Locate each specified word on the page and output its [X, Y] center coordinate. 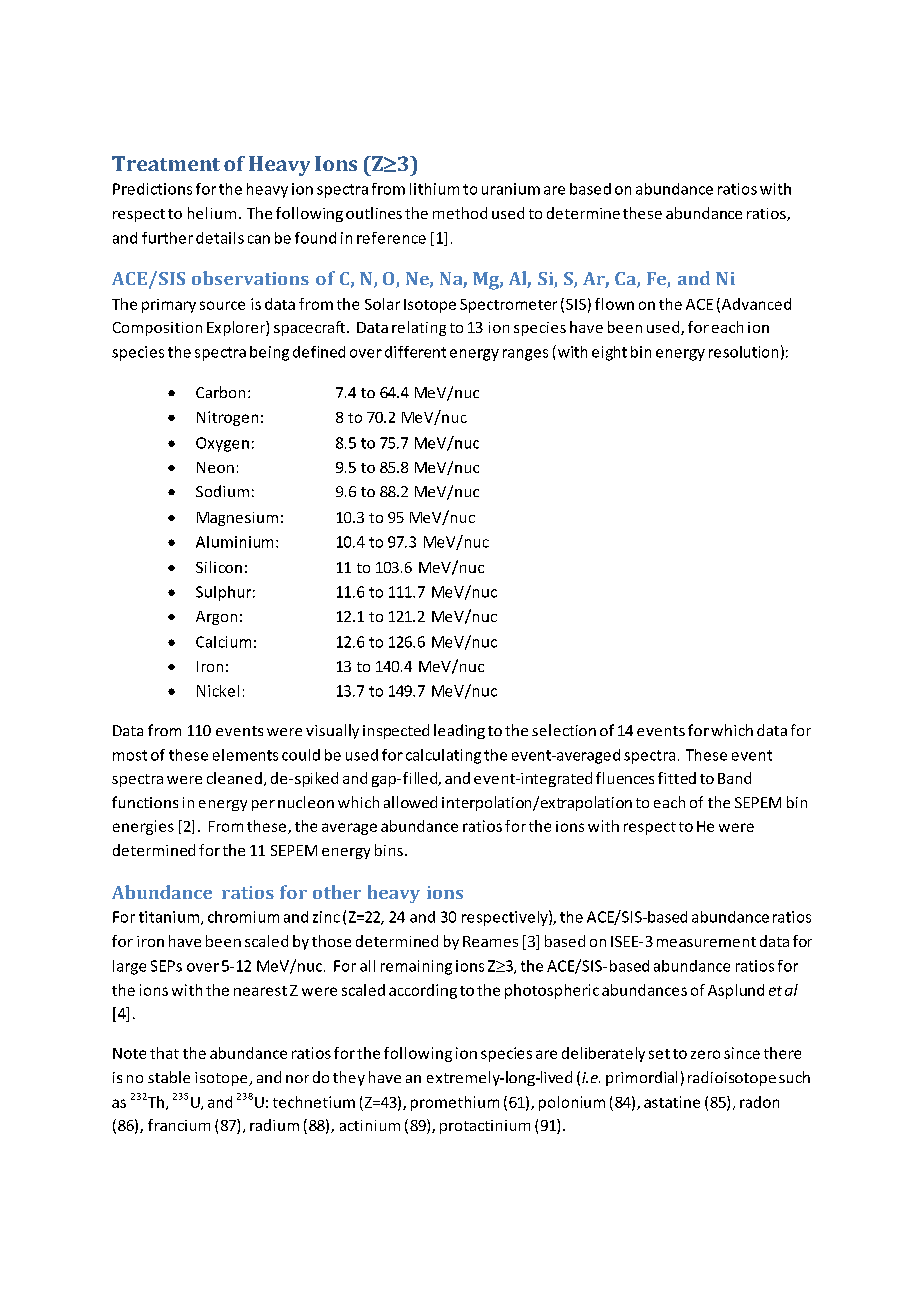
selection [564, 730]
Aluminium [234, 542]
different [415, 352]
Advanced [755, 305]
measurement [706, 942]
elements [245, 755]
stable [169, 1077]
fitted [677, 778]
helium [212, 213]
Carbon [220, 392]
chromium [243, 917]
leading [459, 731]
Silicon [219, 567]
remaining [416, 967]
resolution [743, 352]
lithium [434, 189]
